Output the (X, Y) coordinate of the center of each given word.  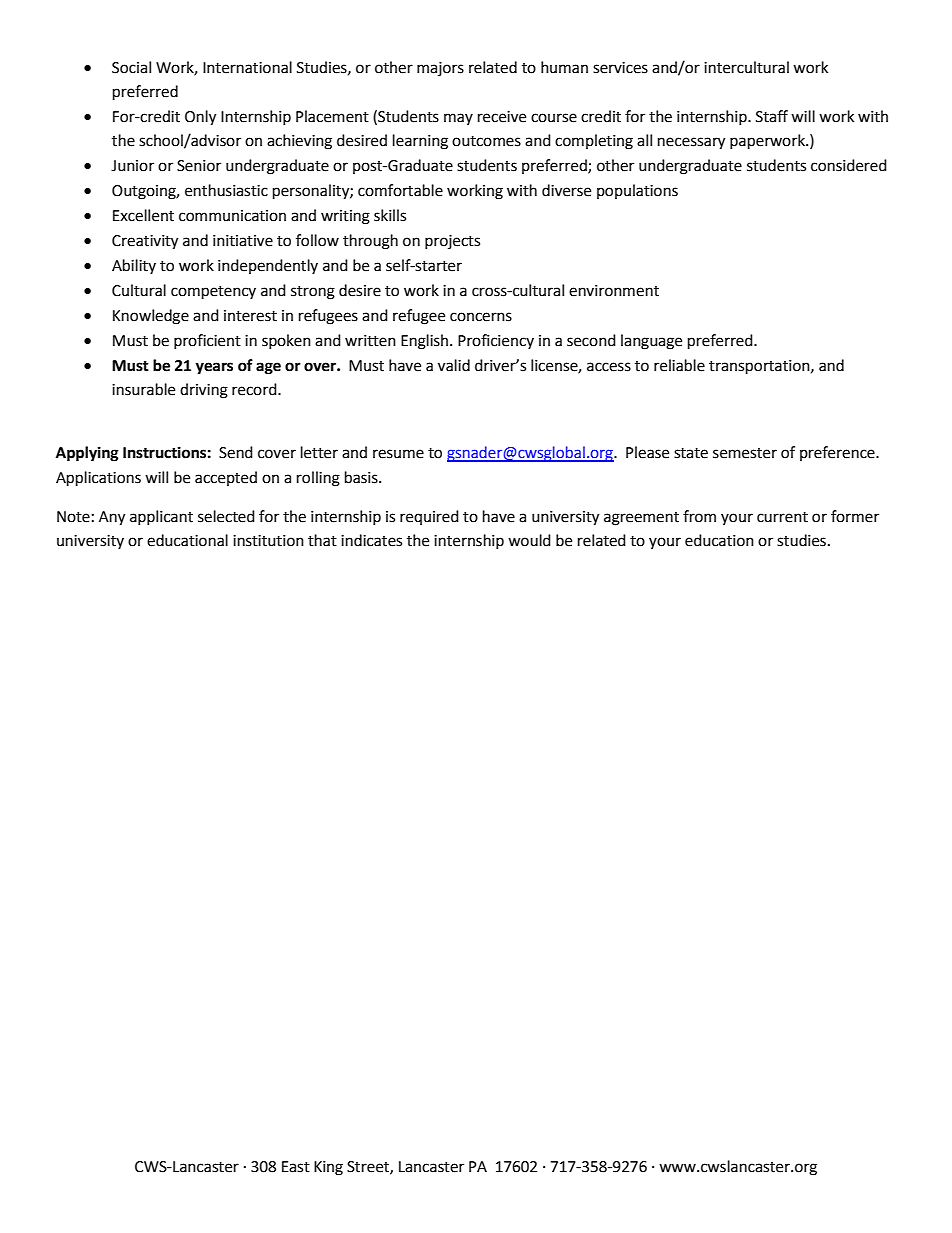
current (782, 517)
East (296, 1167)
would (529, 540)
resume (398, 454)
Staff (772, 116)
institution (268, 541)
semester (745, 453)
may (458, 119)
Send (236, 452)
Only (200, 118)
